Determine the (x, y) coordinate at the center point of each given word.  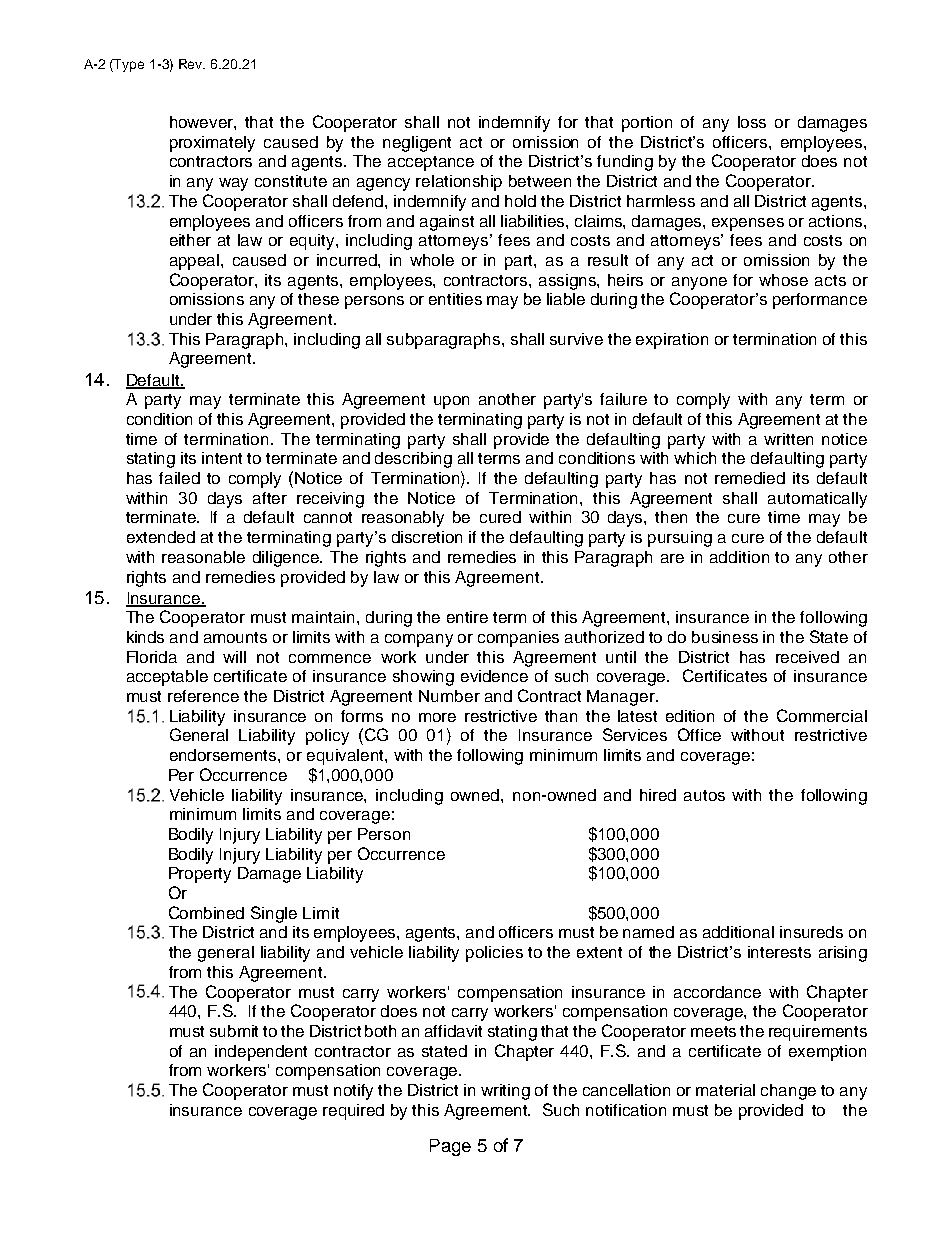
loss (752, 122)
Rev (192, 64)
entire (467, 617)
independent (261, 1053)
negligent (417, 144)
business (725, 637)
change (788, 1092)
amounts (235, 637)
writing (505, 1092)
